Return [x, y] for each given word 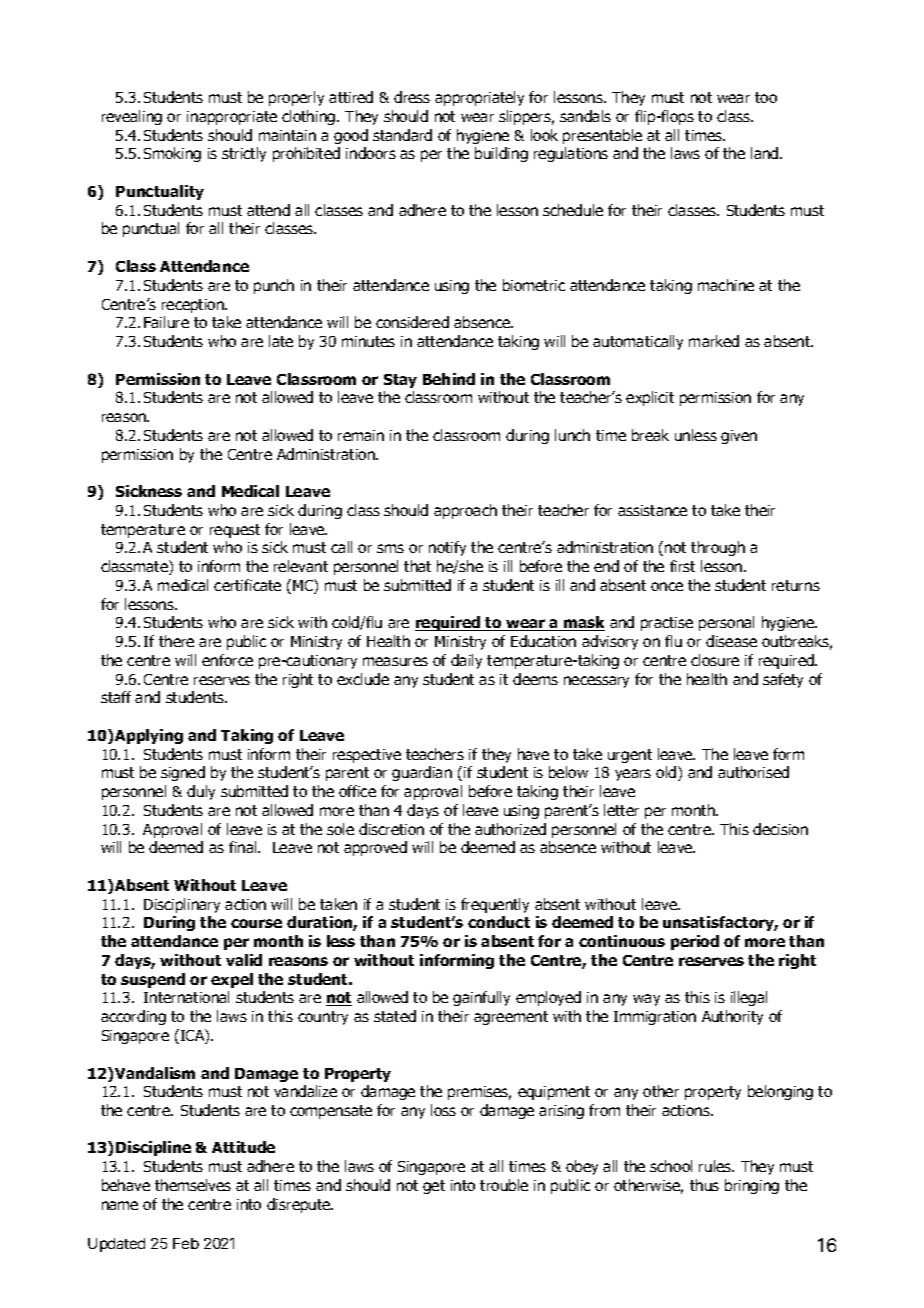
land [766, 153]
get [434, 1187]
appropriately [479, 98]
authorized [510, 829]
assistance [652, 510]
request [235, 531]
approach [465, 511]
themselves [193, 1185]
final [244, 847]
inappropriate [232, 118]
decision [780, 829]
